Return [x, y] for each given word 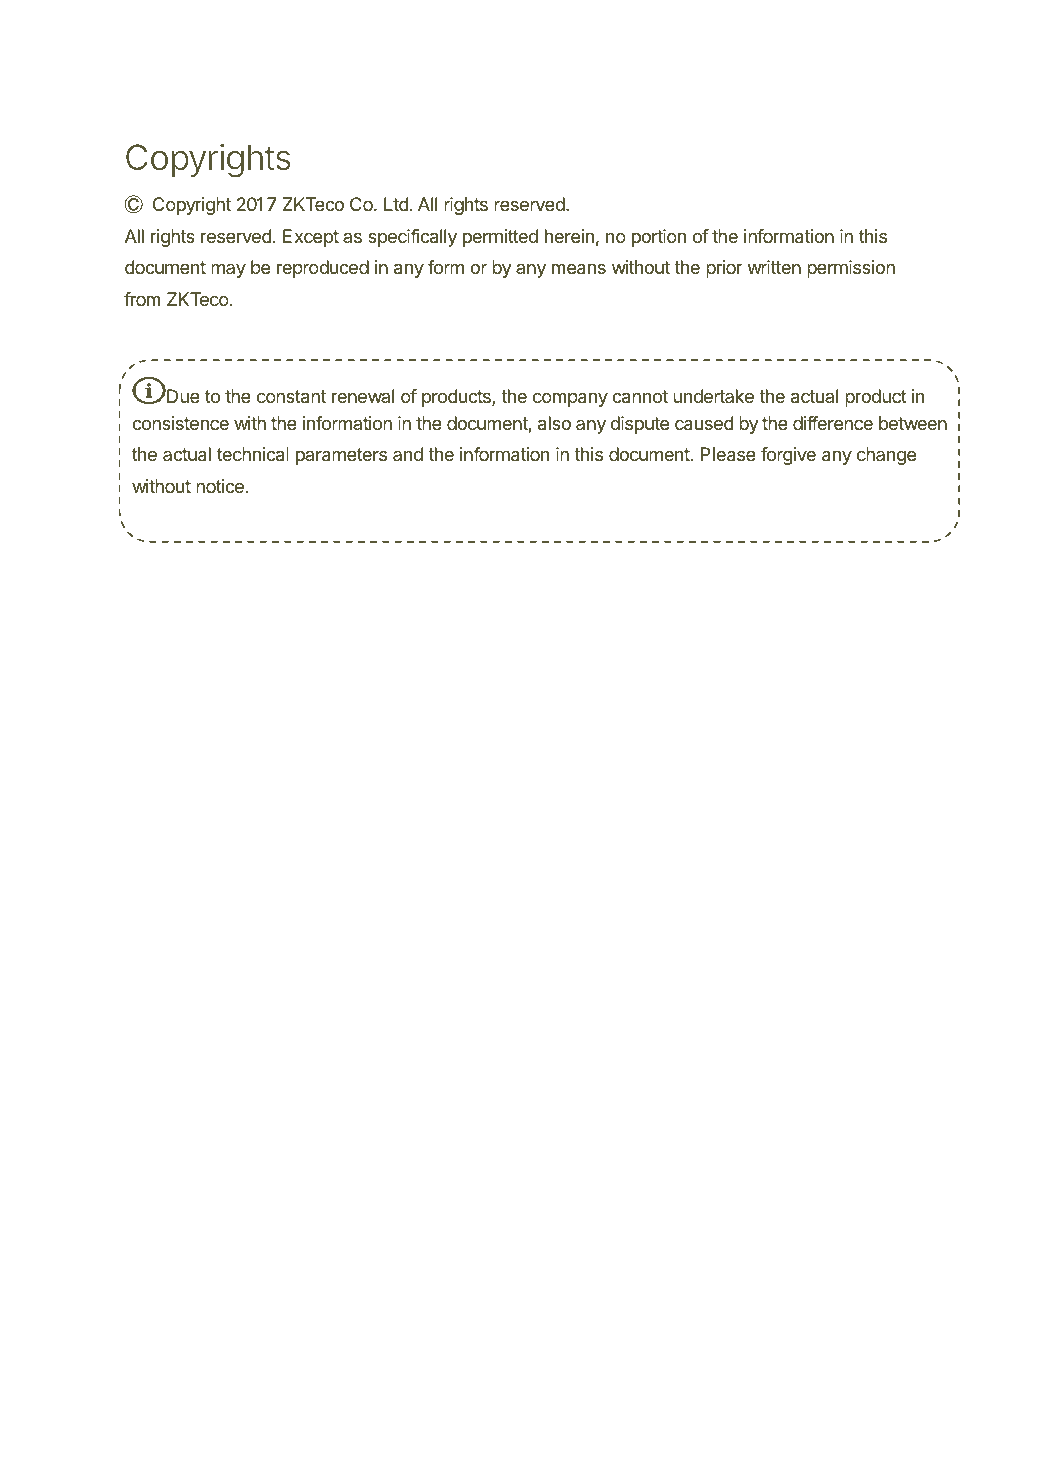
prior [724, 269]
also [554, 423]
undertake [713, 396]
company [570, 399]
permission [851, 269]
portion [659, 238]
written [774, 267]
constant [291, 397]
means [579, 269]
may [228, 270]
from [142, 299]
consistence [180, 423]
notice [220, 486]
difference [833, 423]
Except [311, 238]
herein [569, 236]
